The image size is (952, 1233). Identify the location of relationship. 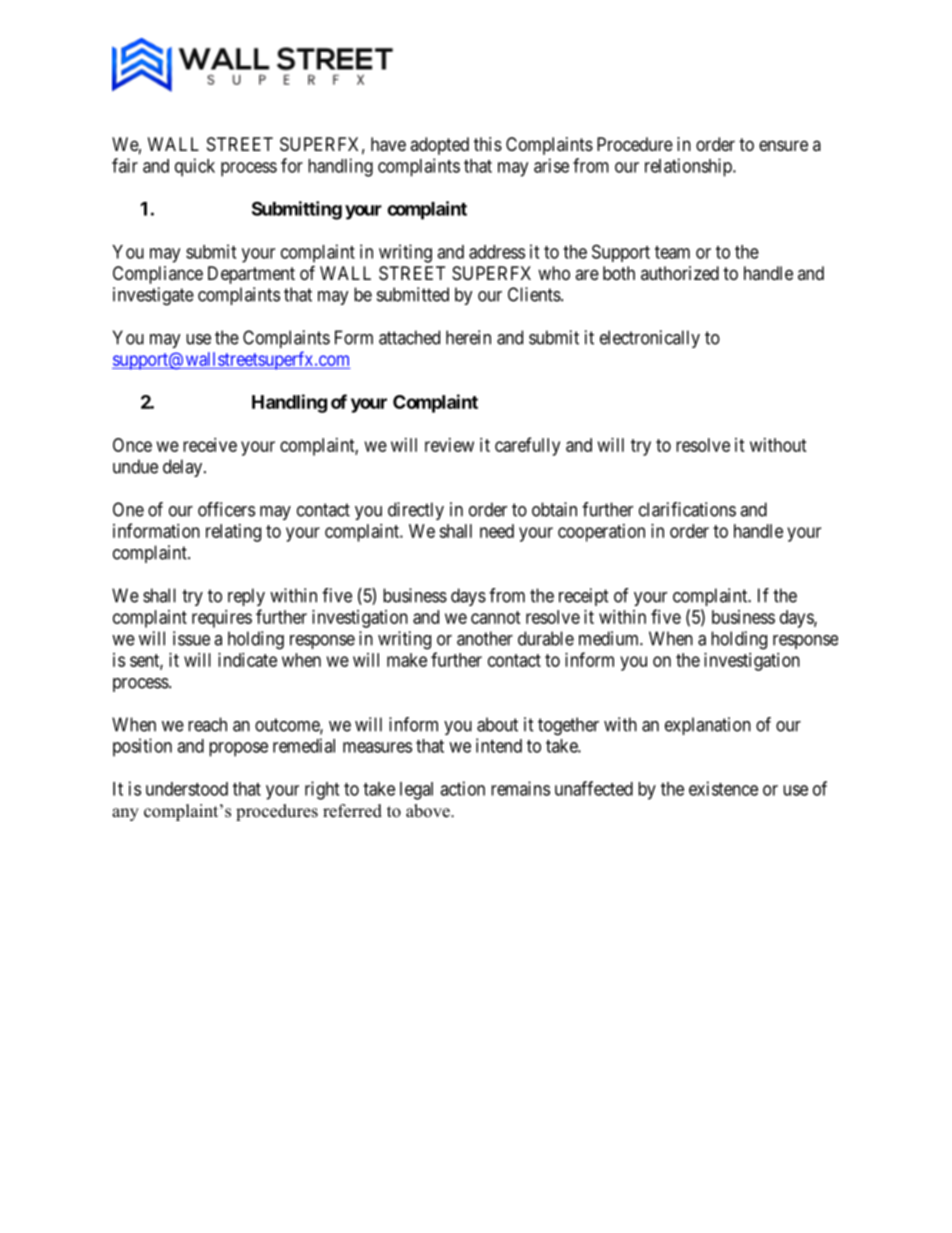
(689, 167).
